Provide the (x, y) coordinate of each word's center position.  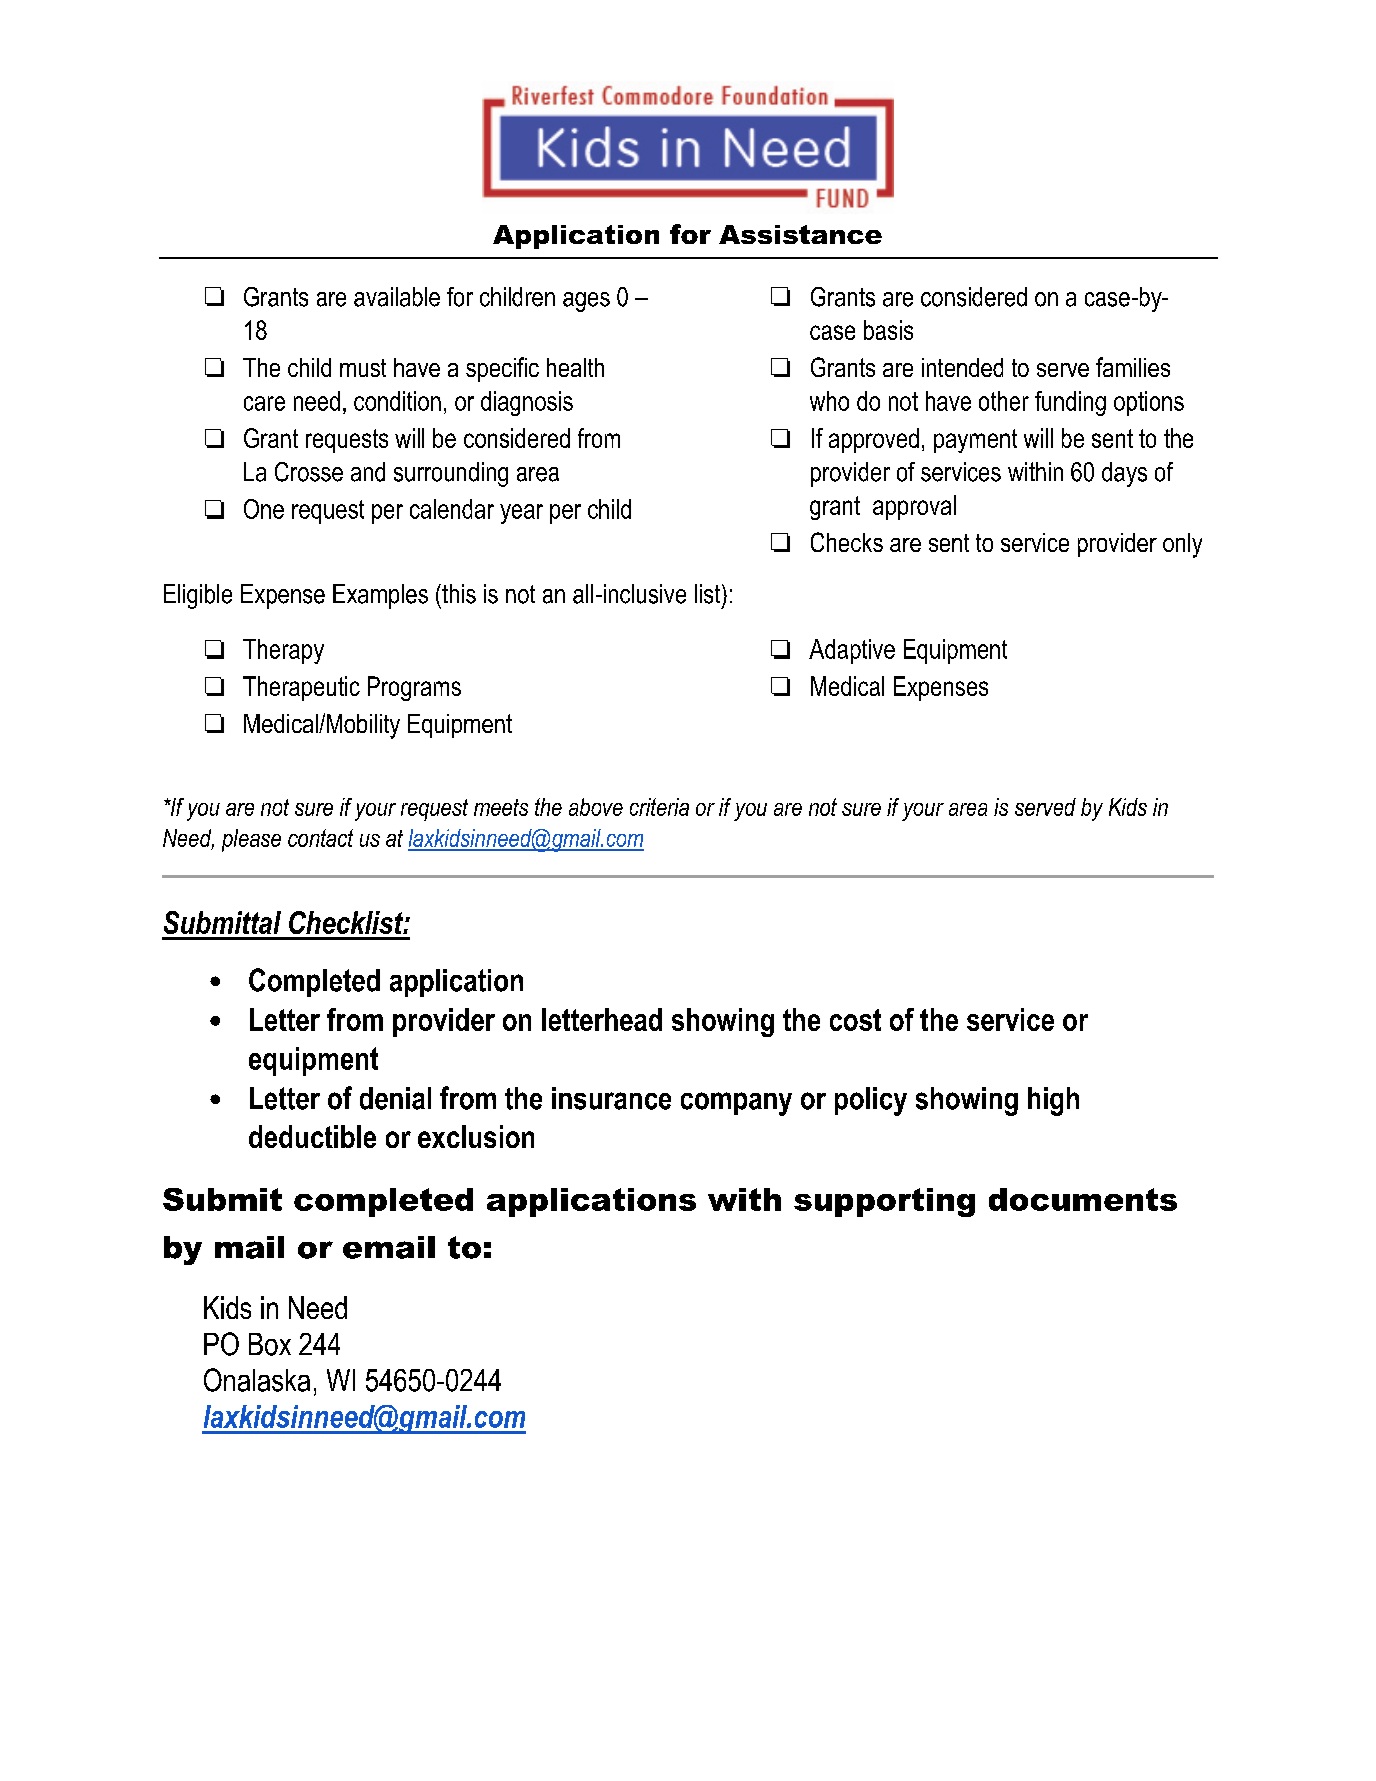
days (1124, 474)
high (1053, 1101)
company (736, 1104)
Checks (847, 542)
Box (270, 1344)
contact (320, 838)
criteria (659, 807)
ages (586, 302)
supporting (884, 1202)
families (1133, 367)
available (397, 297)
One (264, 509)
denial (395, 1098)
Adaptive (852, 651)
